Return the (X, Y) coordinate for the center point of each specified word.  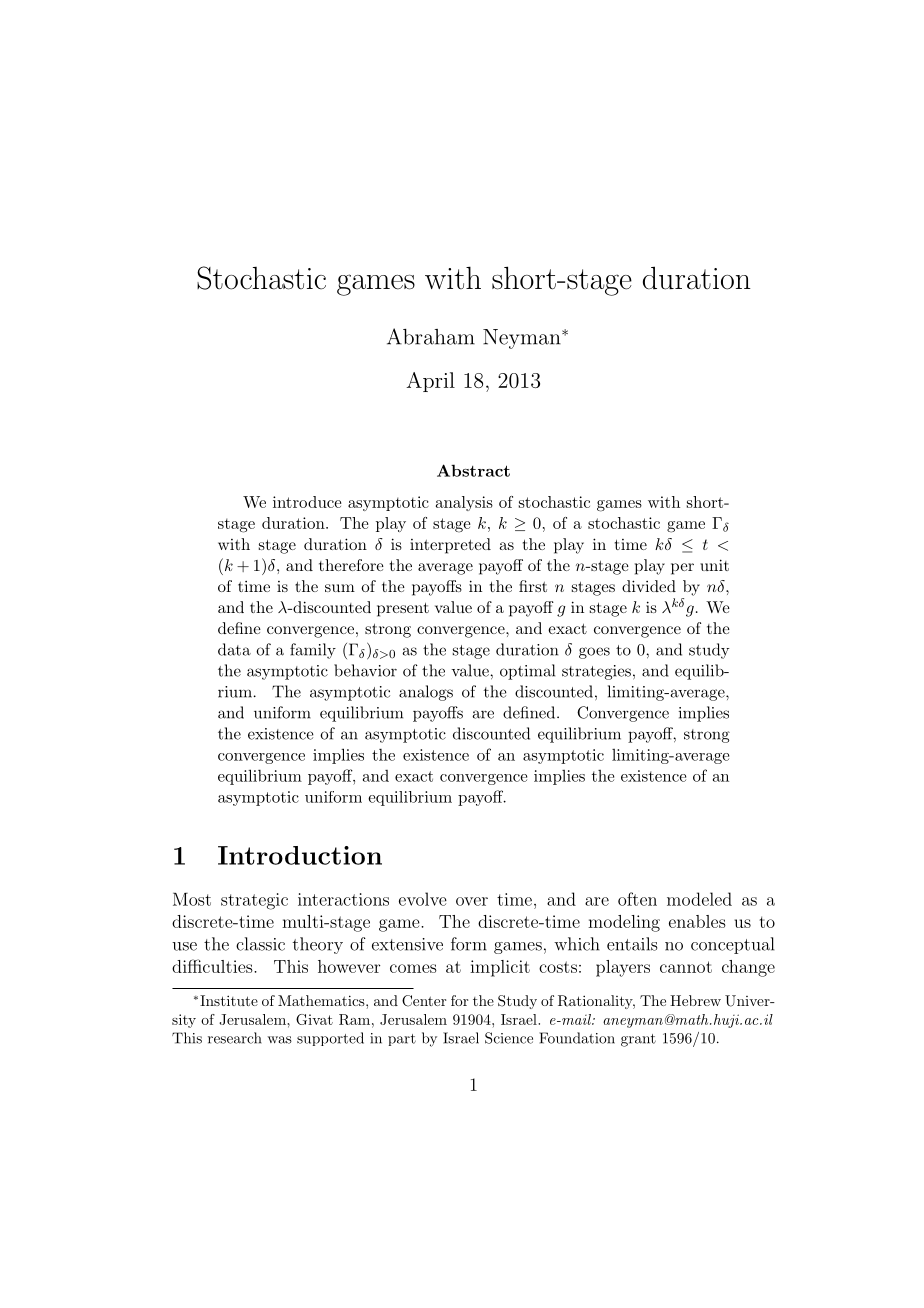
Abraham (431, 336)
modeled (699, 899)
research (235, 1038)
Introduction (300, 855)
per (682, 569)
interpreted (450, 546)
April (430, 382)
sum (340, 588)
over (472, 901)
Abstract (473, 470)
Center (424, 1001)
